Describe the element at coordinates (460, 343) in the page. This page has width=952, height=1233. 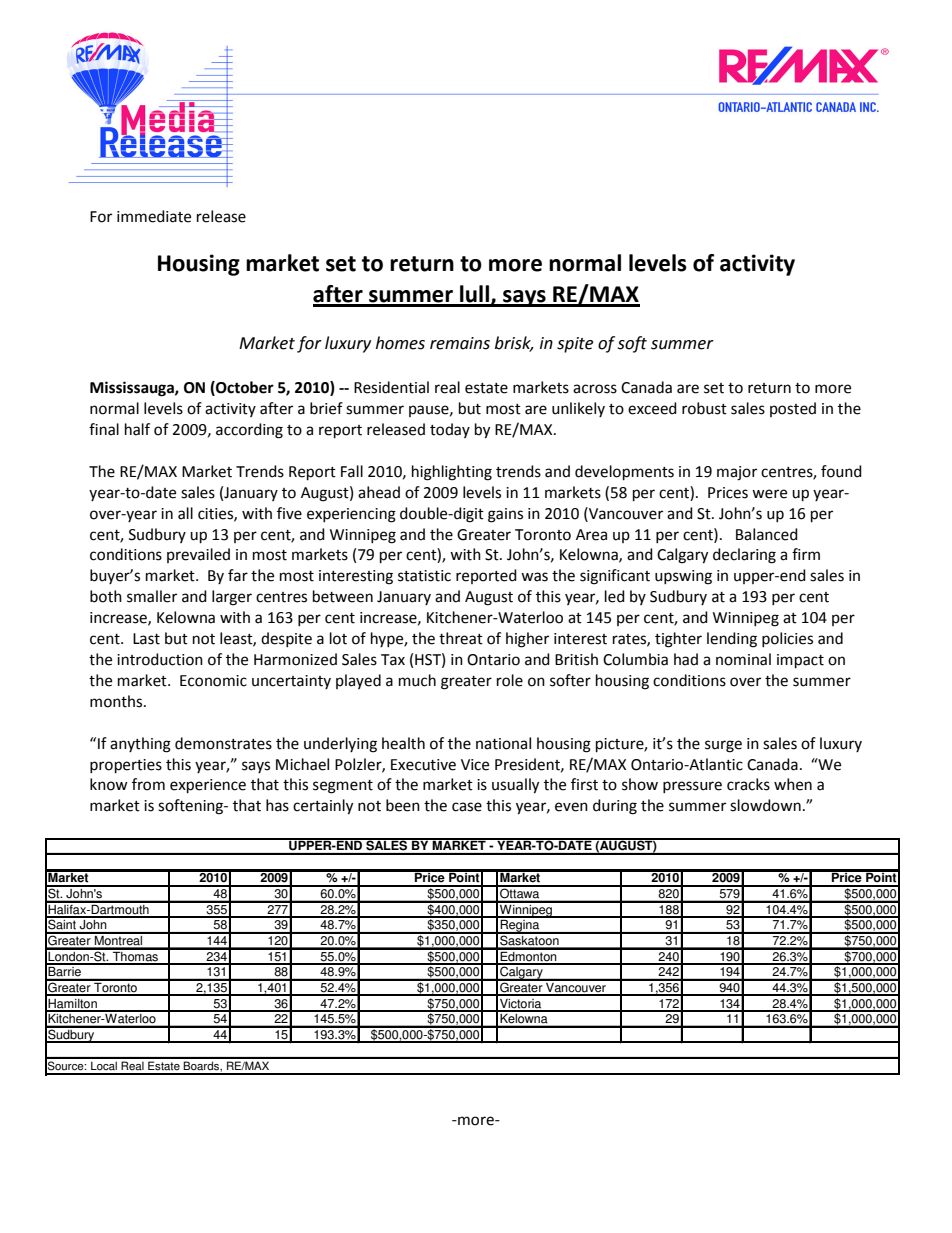
I see `remains` at that location.
